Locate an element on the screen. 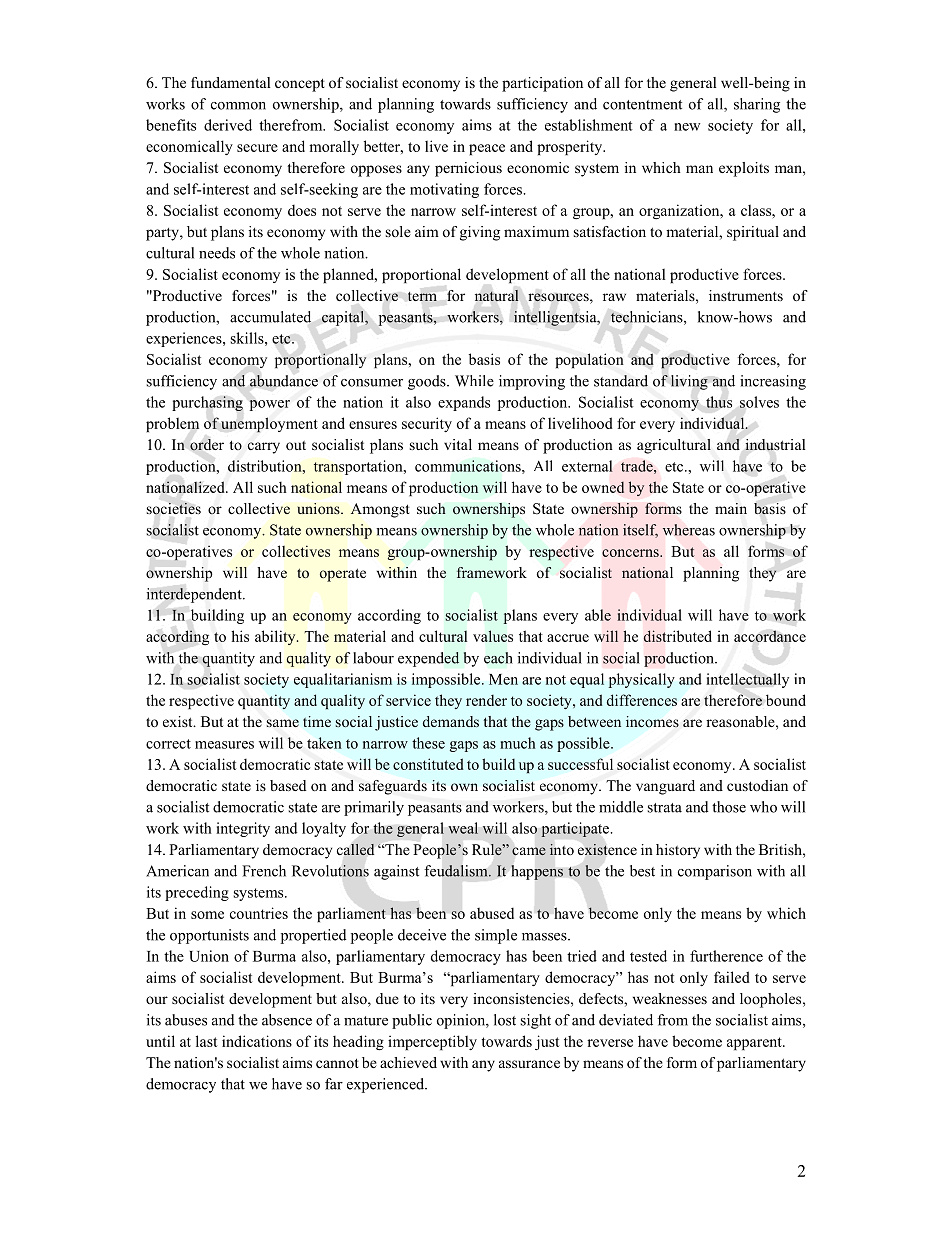 The width and height of the screenshot is (952, 1233). interdependent is located at coordinates (195, 595).
